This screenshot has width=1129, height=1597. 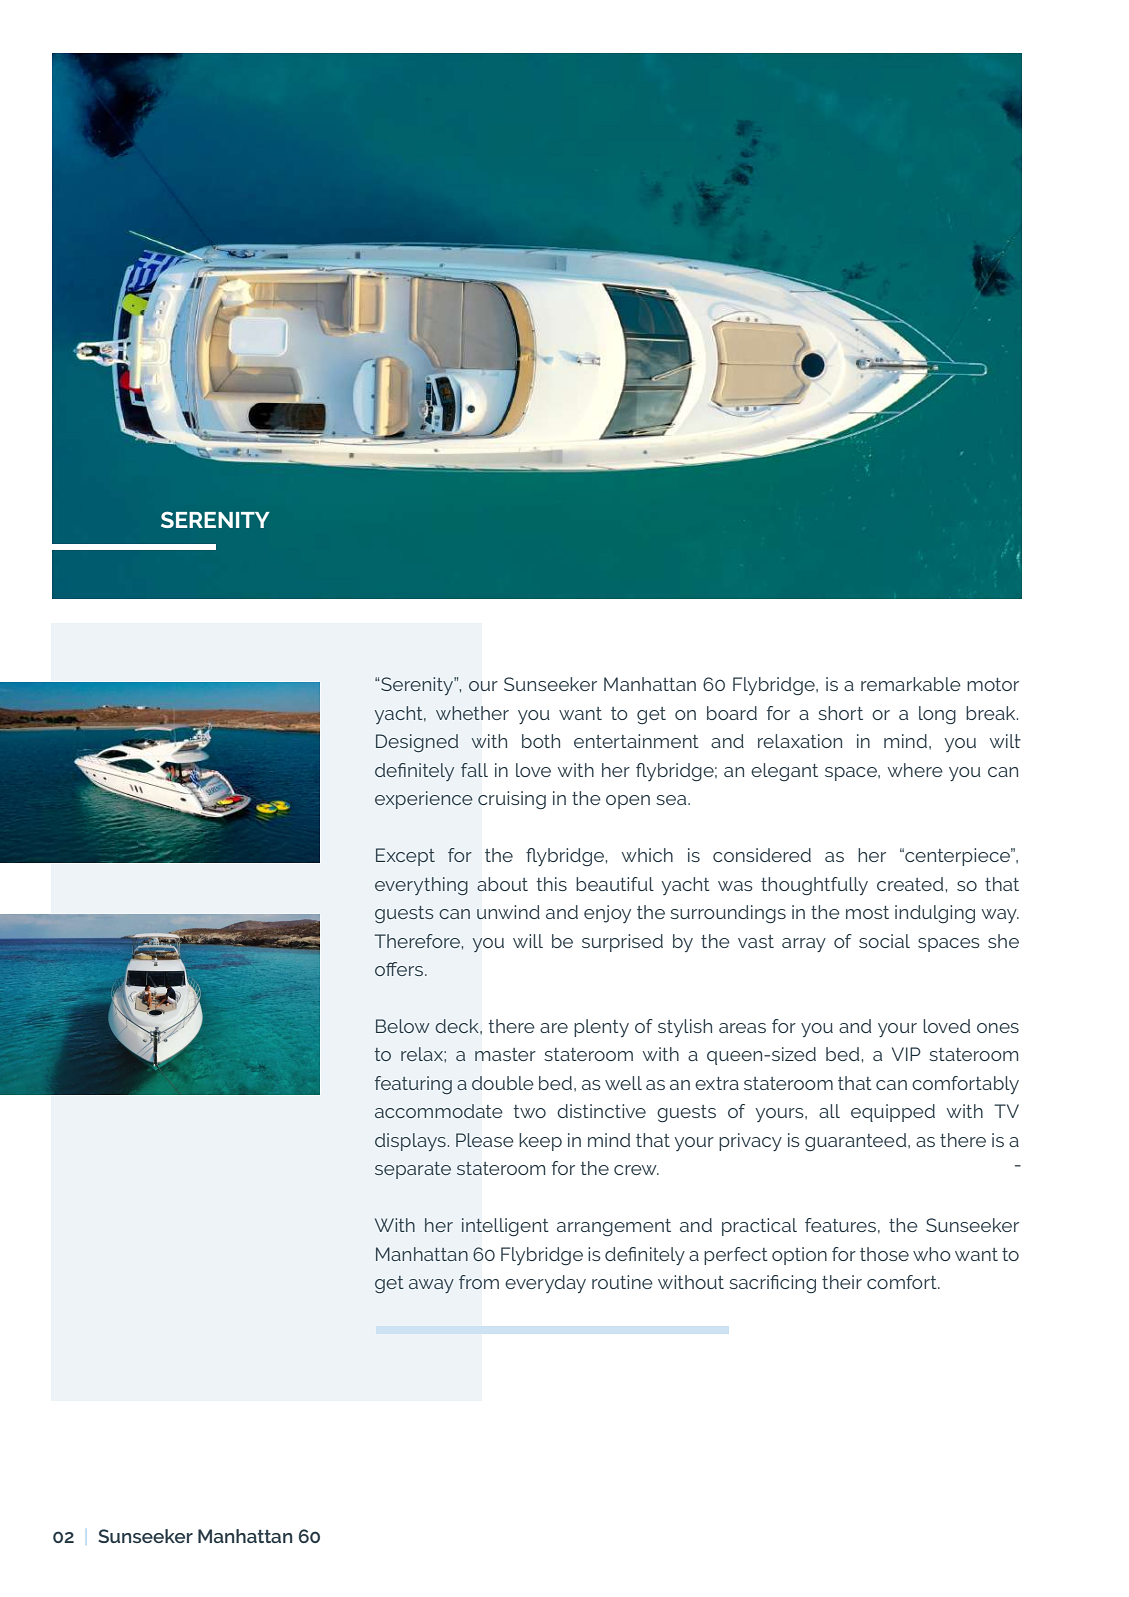 I want to click on stylish, so click(x=685, y=1028).
